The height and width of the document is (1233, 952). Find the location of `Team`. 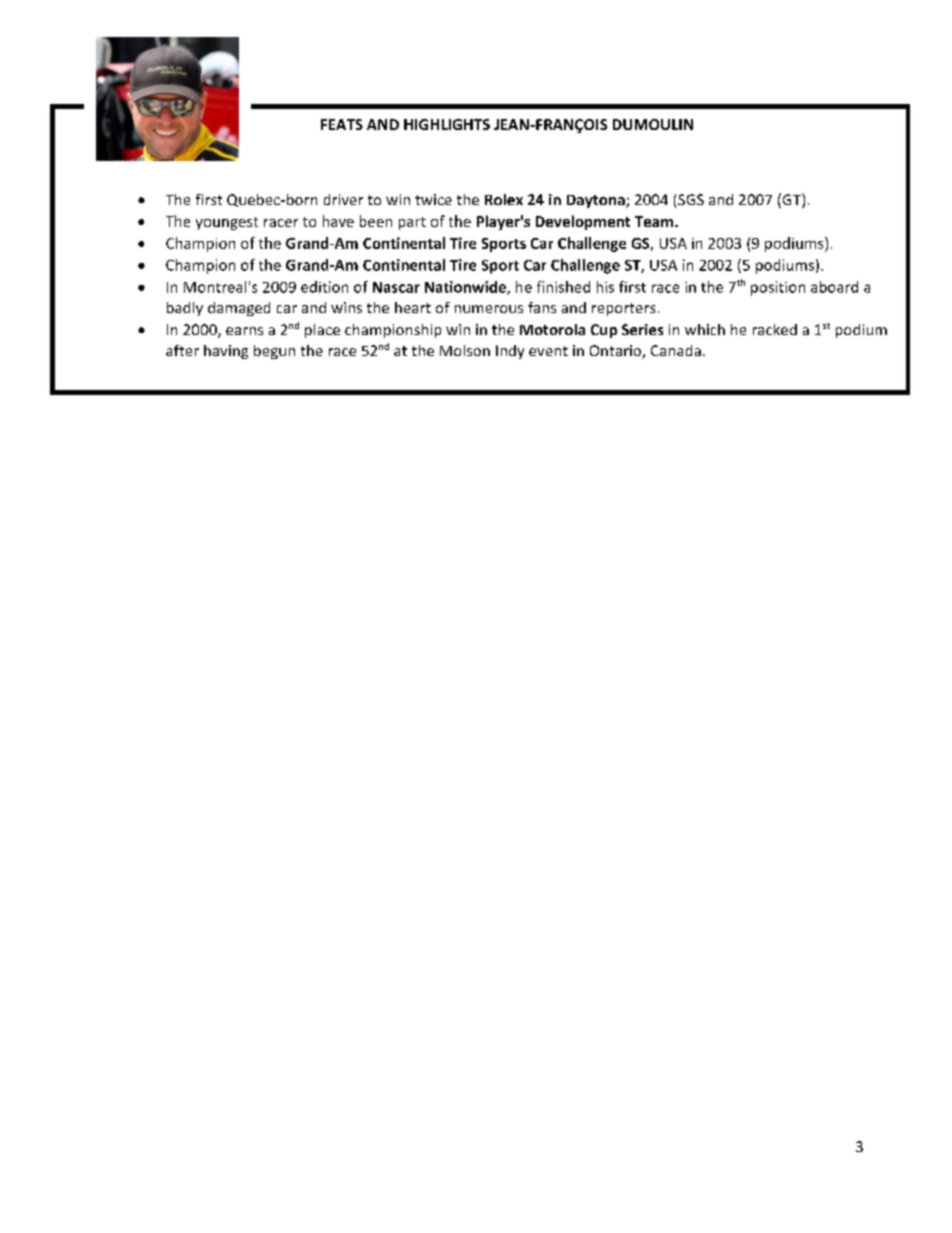

Team is located at coordinates (655, 221).
